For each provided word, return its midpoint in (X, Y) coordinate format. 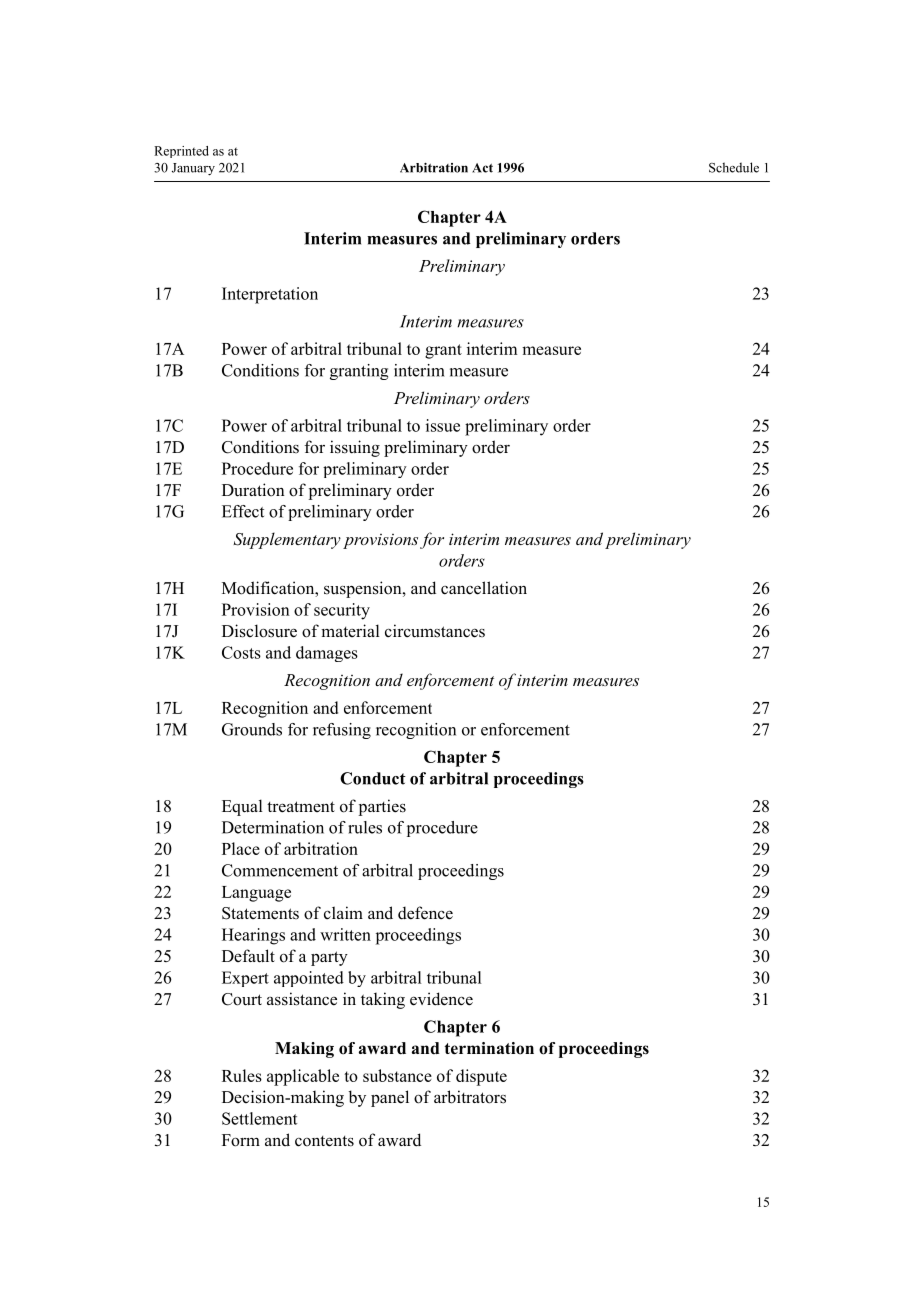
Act (482, 168)
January (193, 169)
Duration (253, 490)
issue (443, 425)
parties (382, 807)
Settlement (259, 1118)
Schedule (734, 167)
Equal (242, 807)
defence (425, 913)
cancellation (484, 588)
